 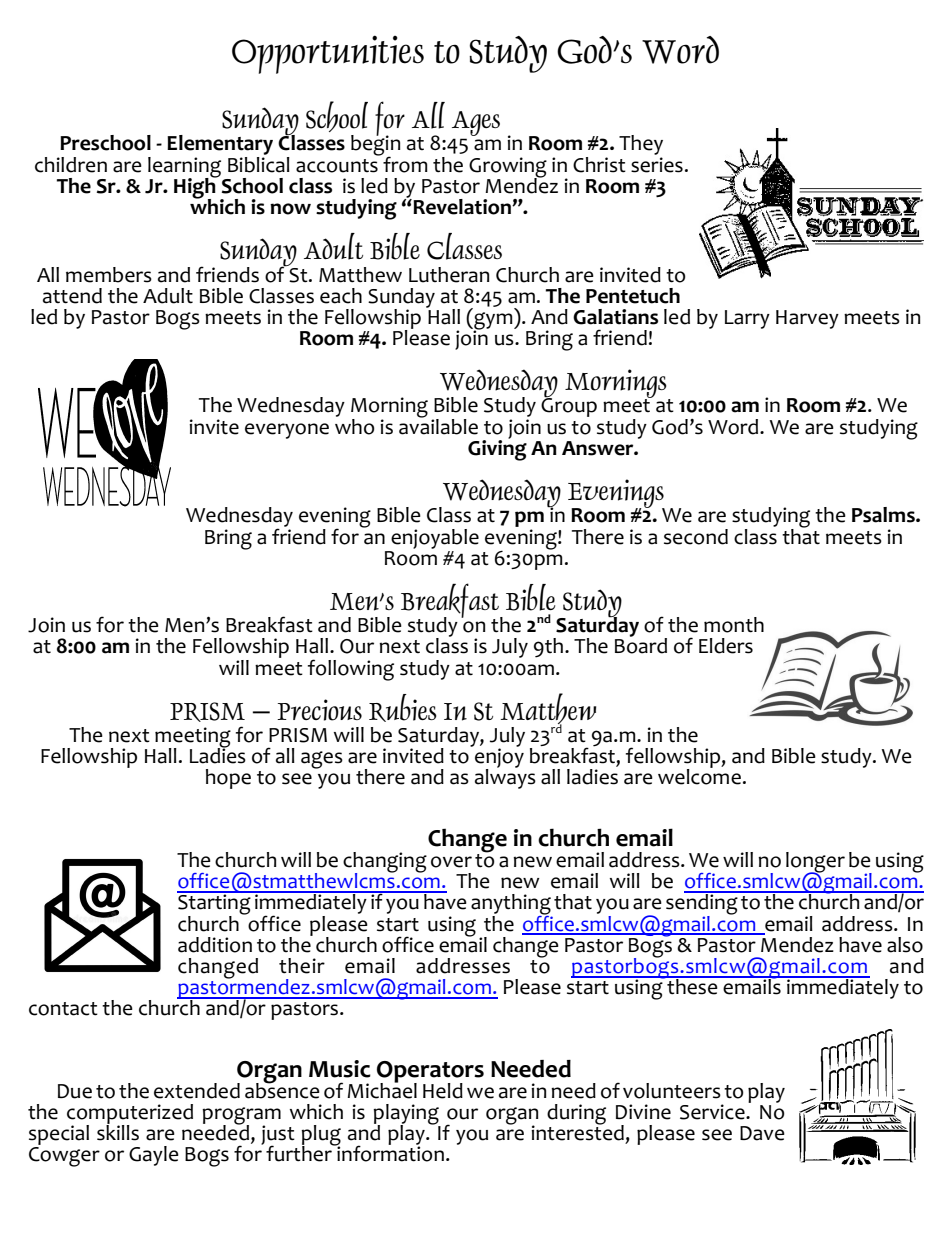 What do you see at coordinates (443, 1091) in the image?
I see `Held` at bounding box center [443, 1091].
